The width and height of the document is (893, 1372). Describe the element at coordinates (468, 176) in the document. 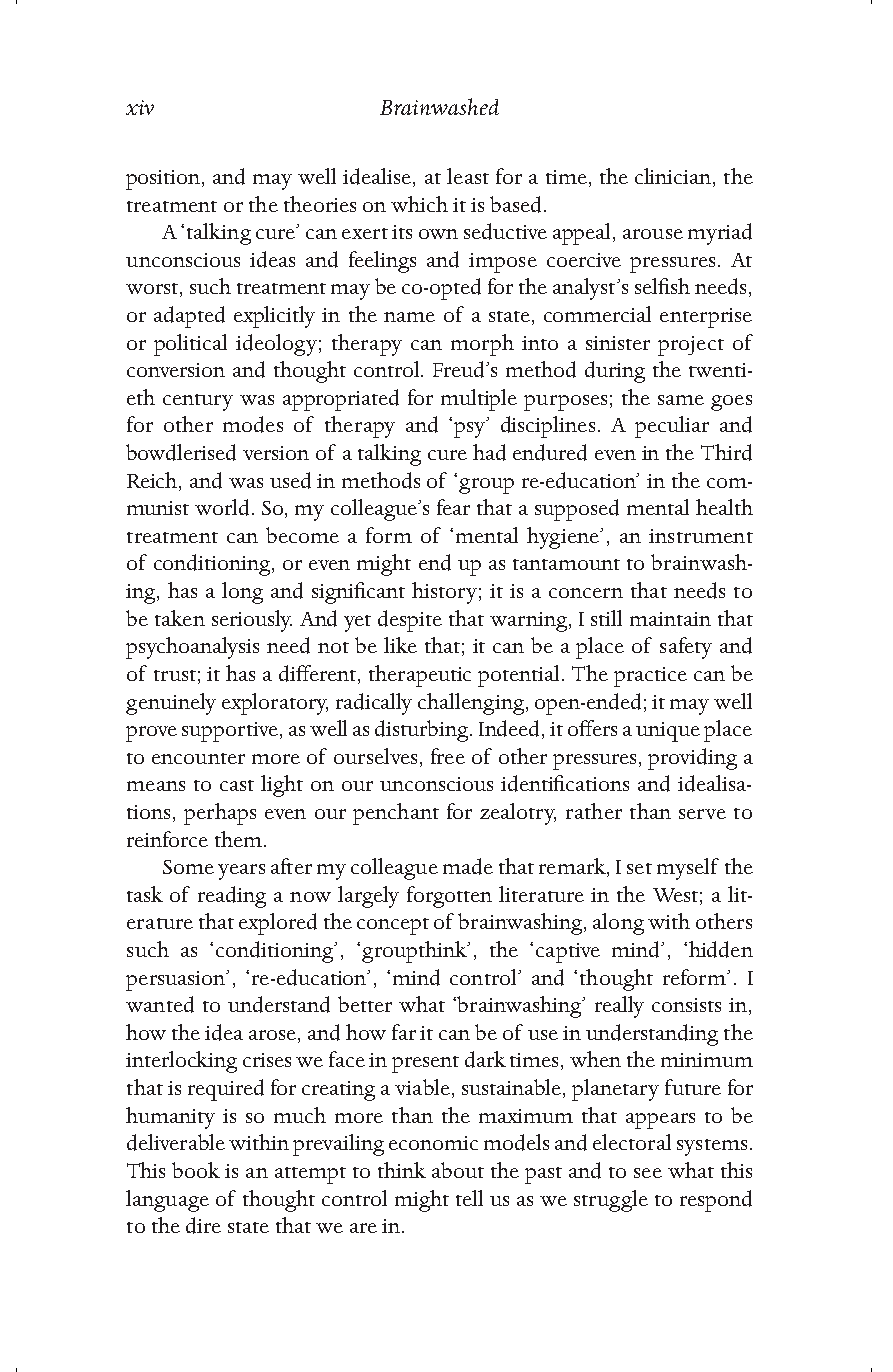

I see `least` at that location.
